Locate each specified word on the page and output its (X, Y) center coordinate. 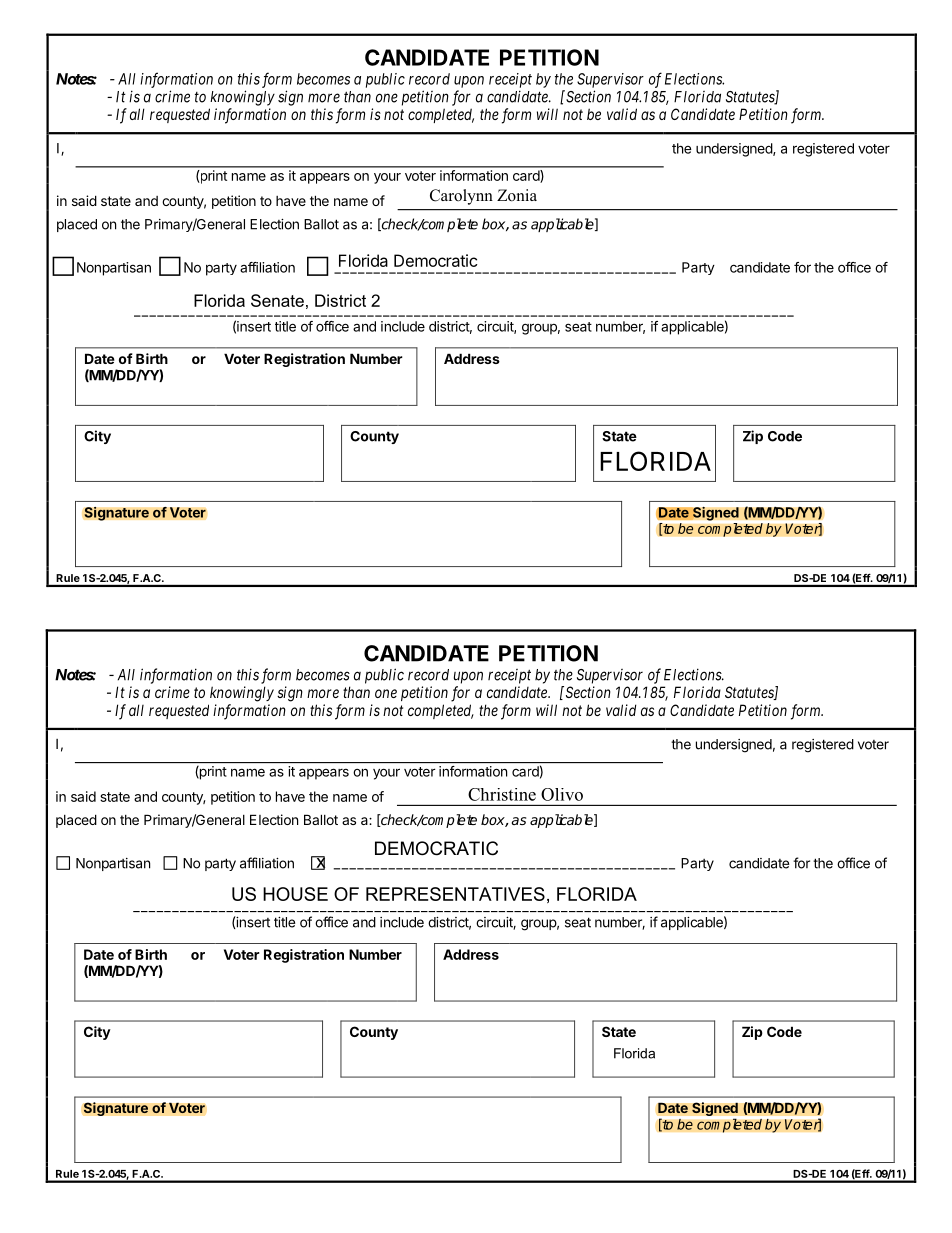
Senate (277, 300)
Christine (502, 794)
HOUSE (295, 894)
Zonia (517, 195)
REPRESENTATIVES (455, 894)
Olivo (562, 794)
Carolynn (461, 197)
